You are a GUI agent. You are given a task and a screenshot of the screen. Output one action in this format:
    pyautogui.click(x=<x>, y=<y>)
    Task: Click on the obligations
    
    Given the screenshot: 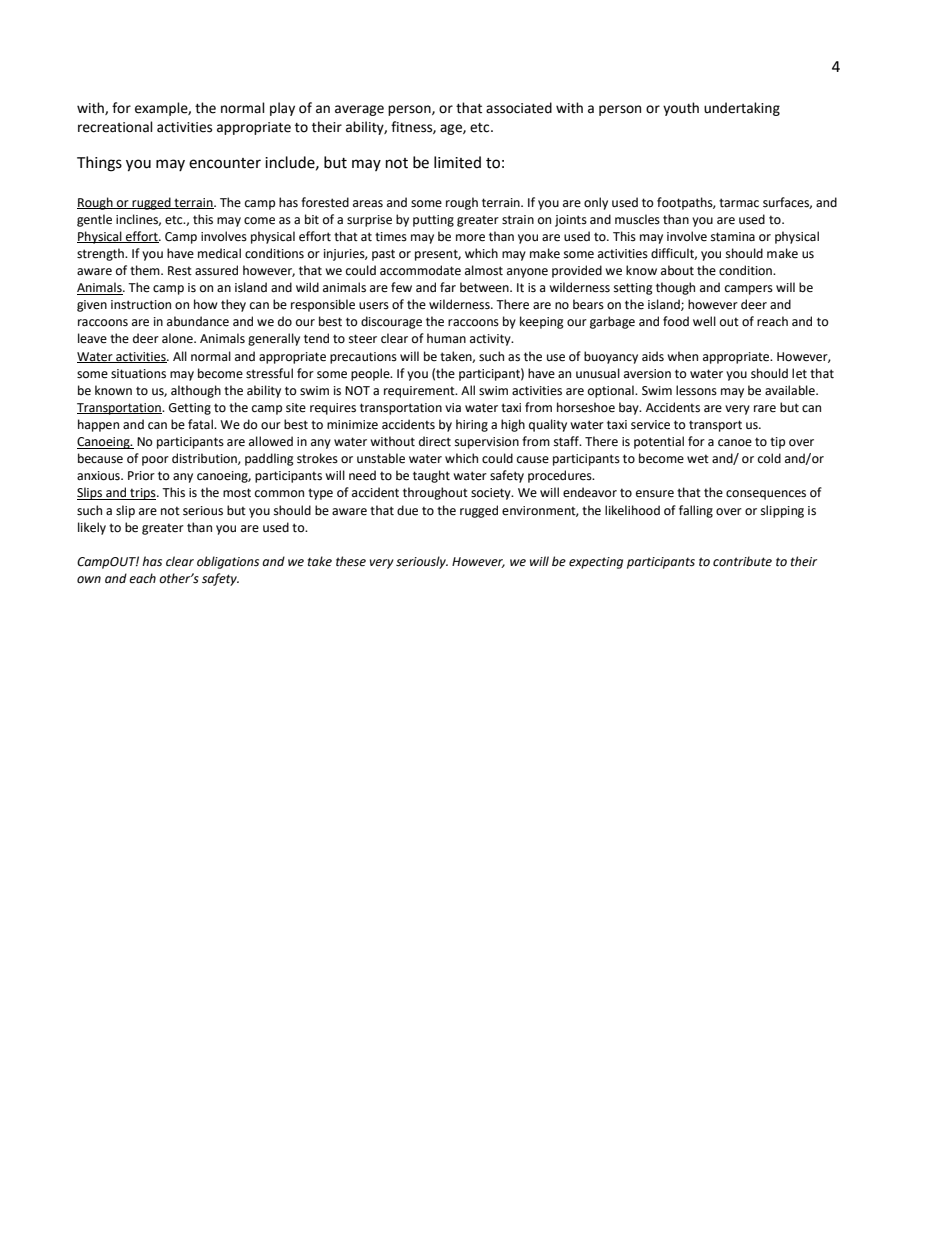 What is the action you would take?
    pyautogui.click(x=228, y=562)
